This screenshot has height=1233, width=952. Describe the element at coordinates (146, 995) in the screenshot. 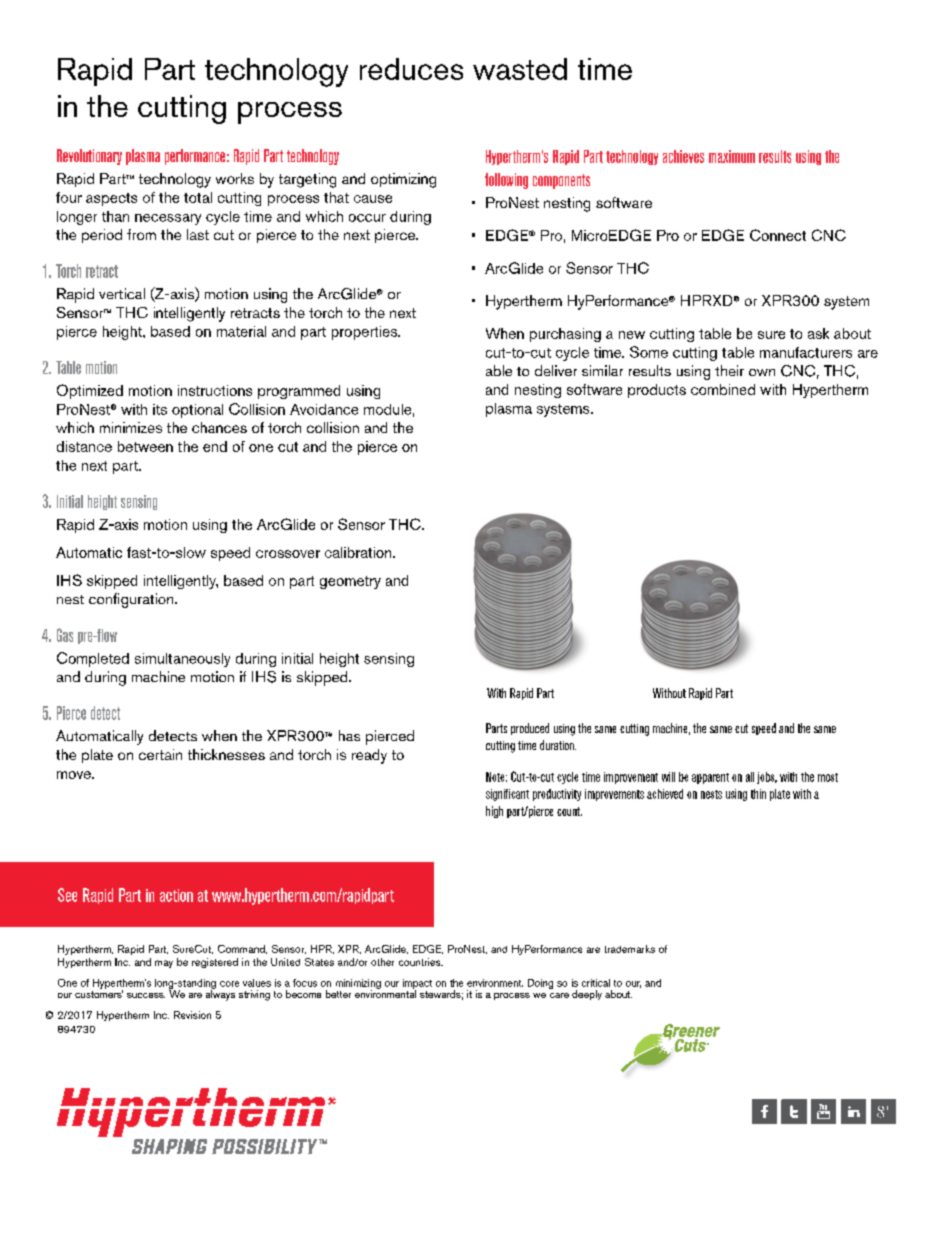

I see `success` at that location.
